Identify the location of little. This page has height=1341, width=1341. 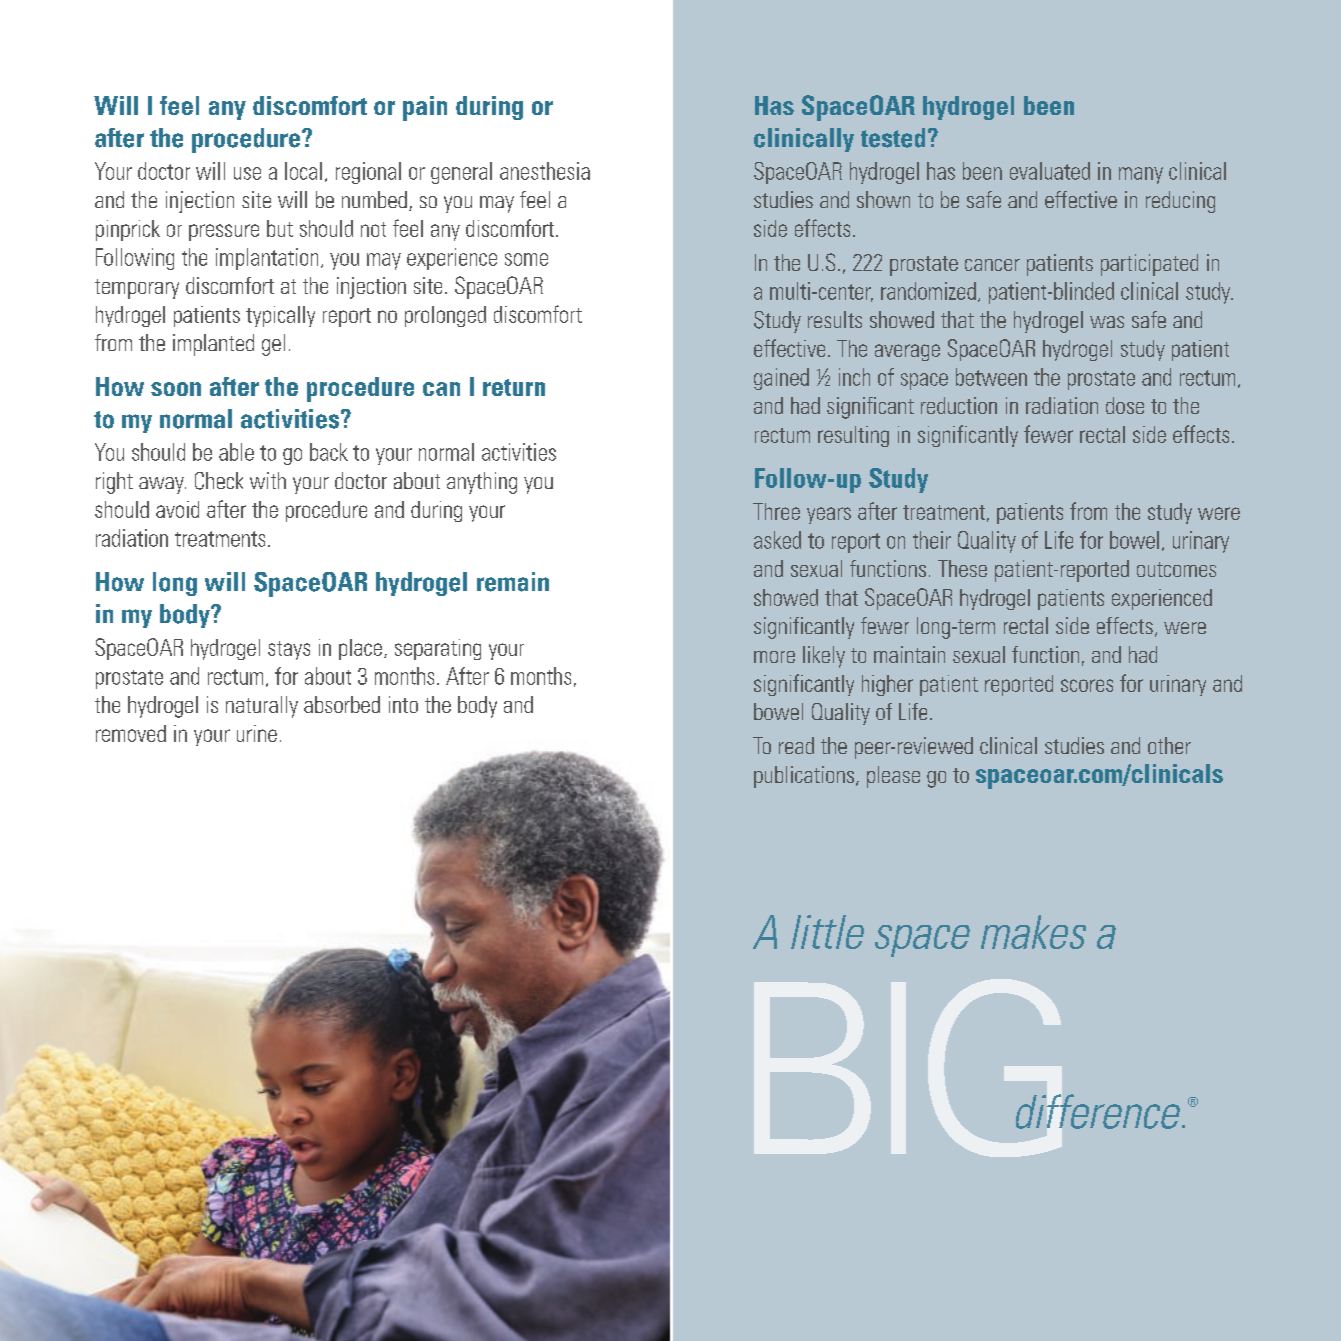
(827, 932).
